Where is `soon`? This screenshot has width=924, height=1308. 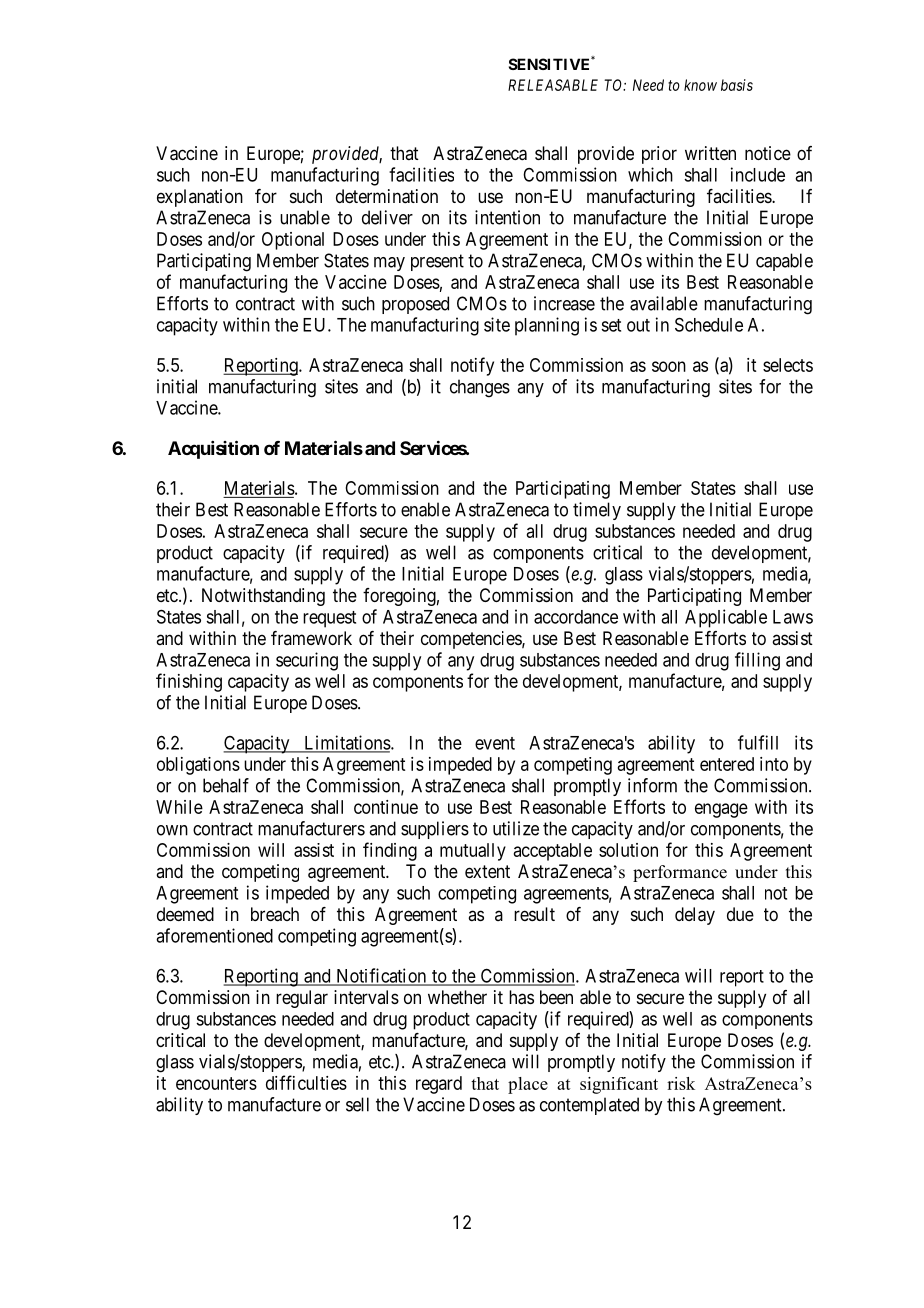
soon is located at coordinates (669, 366).
